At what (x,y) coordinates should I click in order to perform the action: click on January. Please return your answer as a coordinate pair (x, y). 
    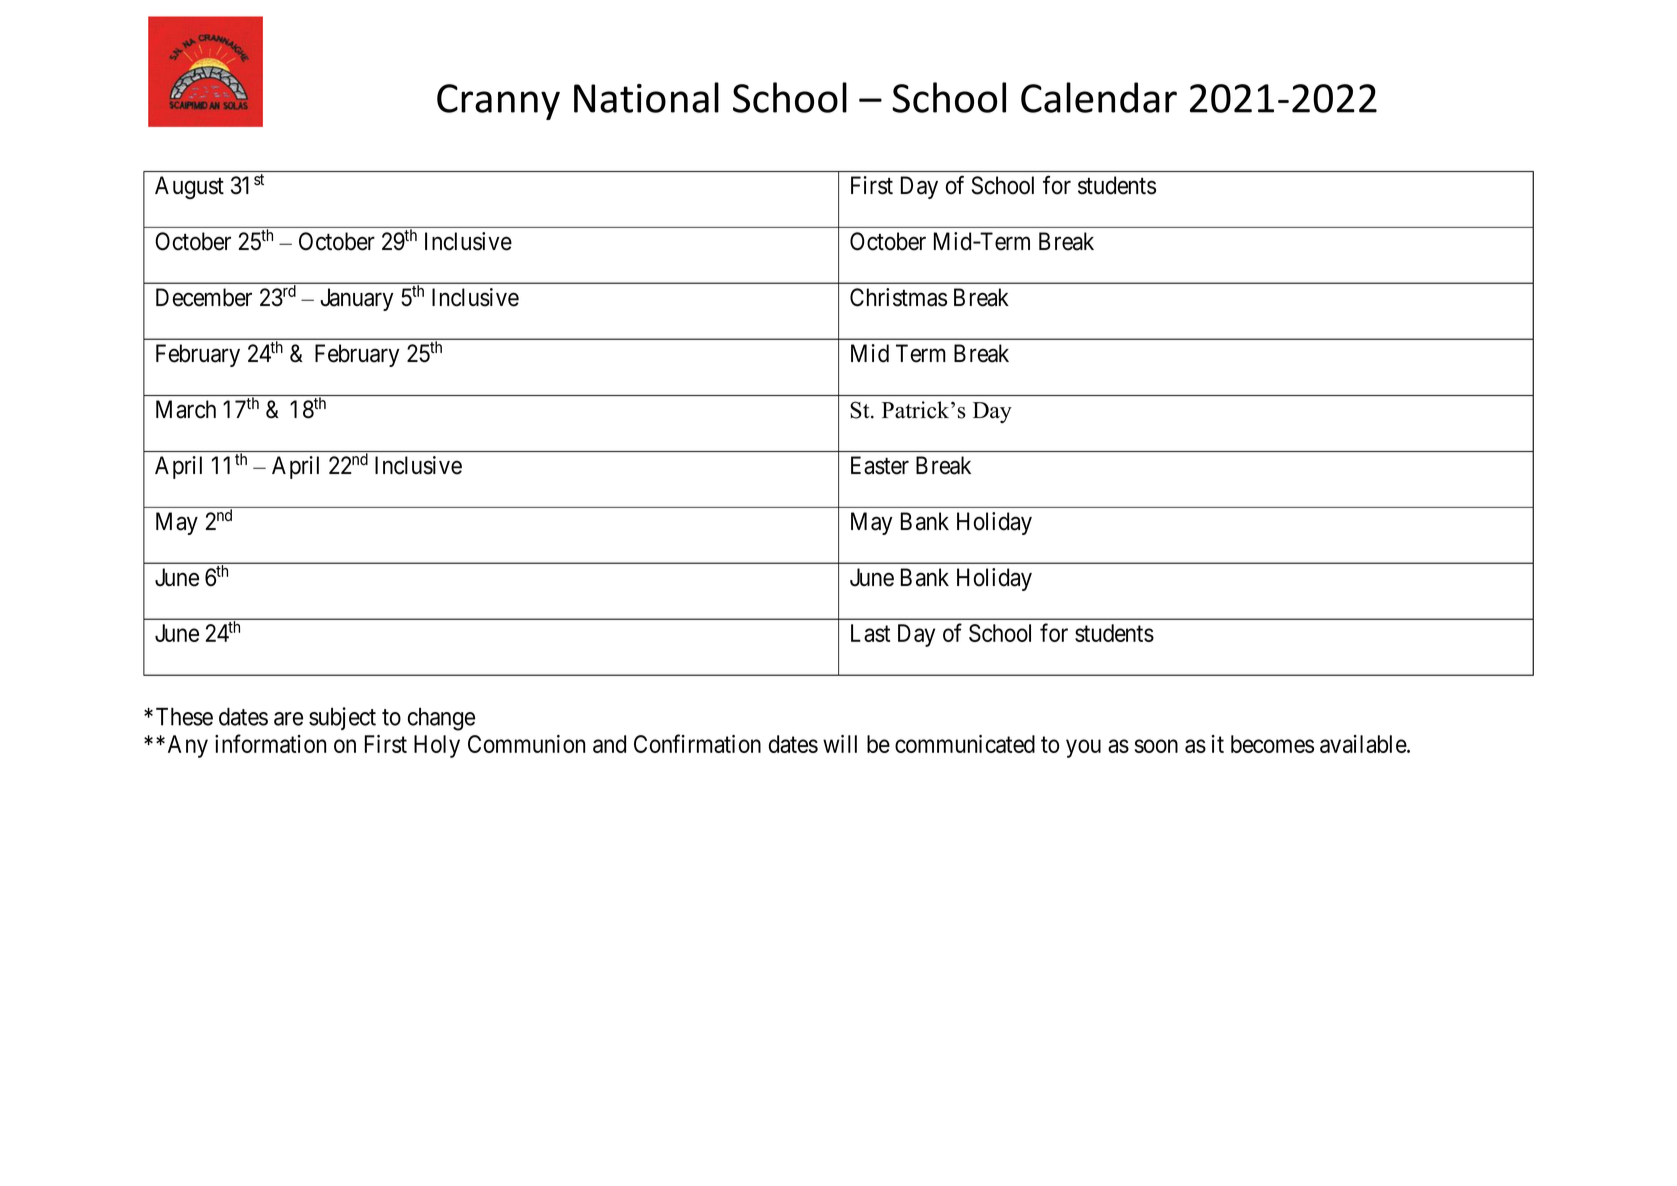
    Looking at the image, I should click on (356, 299).
